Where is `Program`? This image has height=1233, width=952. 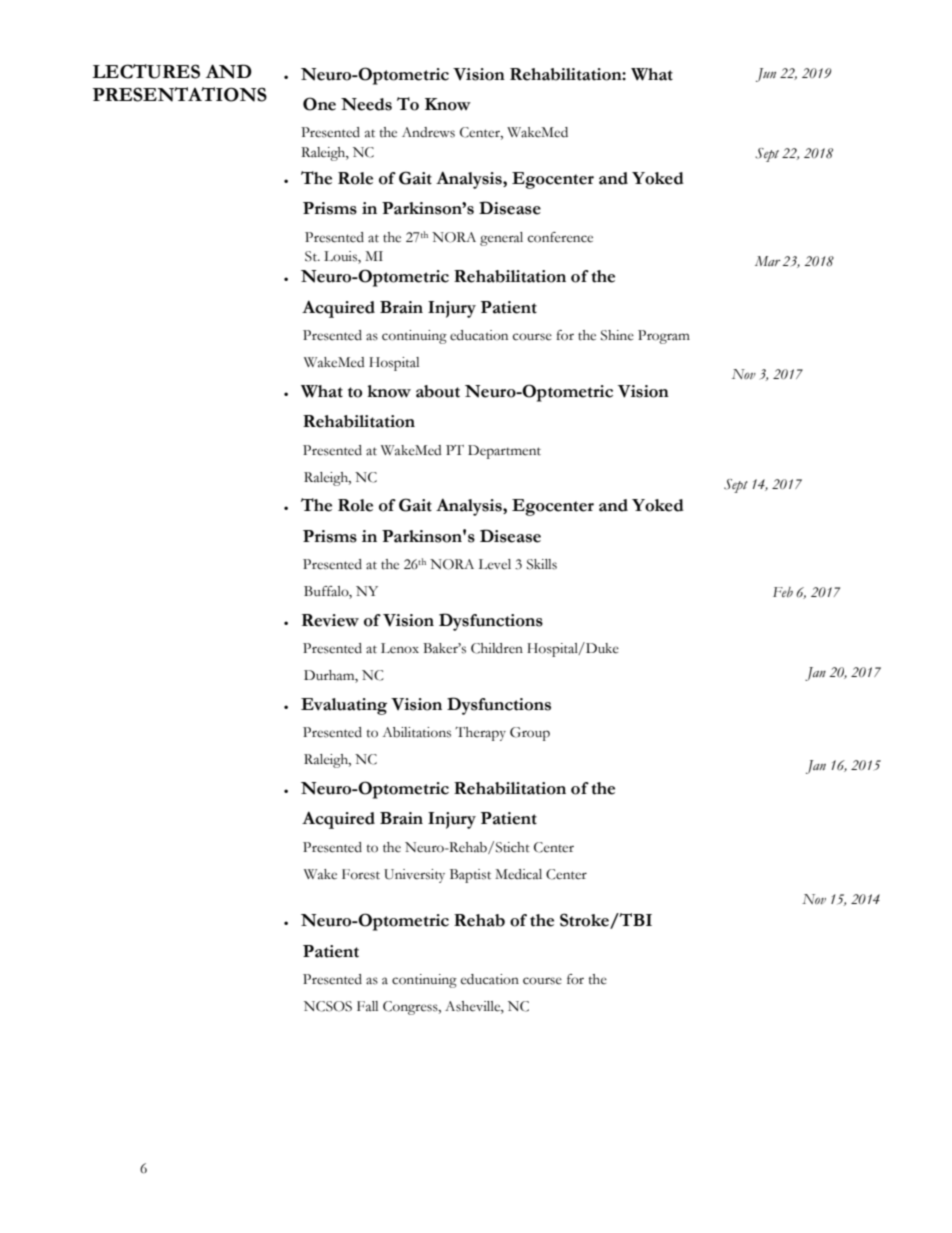
Program is located at coordinates (664, 337).
